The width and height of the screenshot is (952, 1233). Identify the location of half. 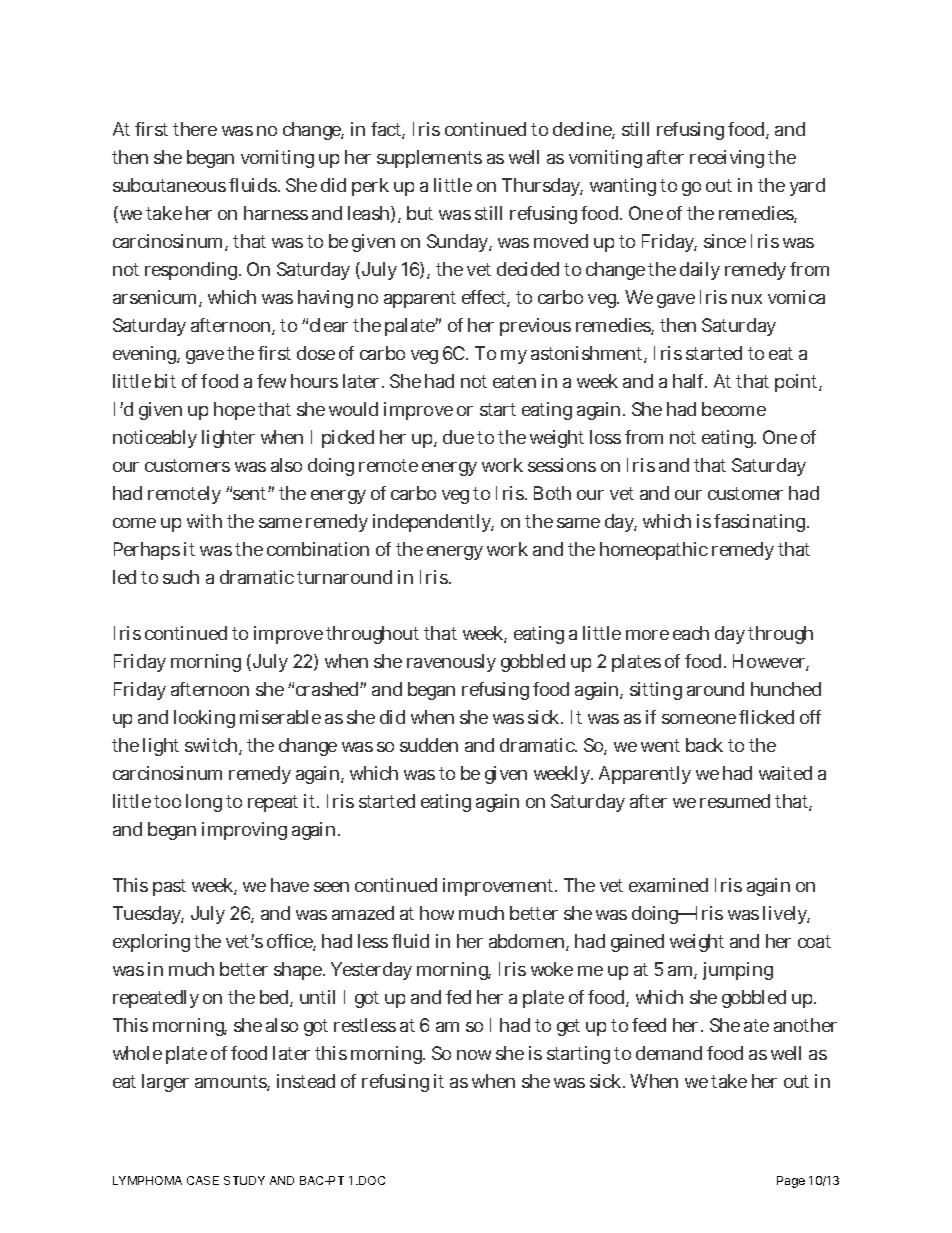
(690, 381).
